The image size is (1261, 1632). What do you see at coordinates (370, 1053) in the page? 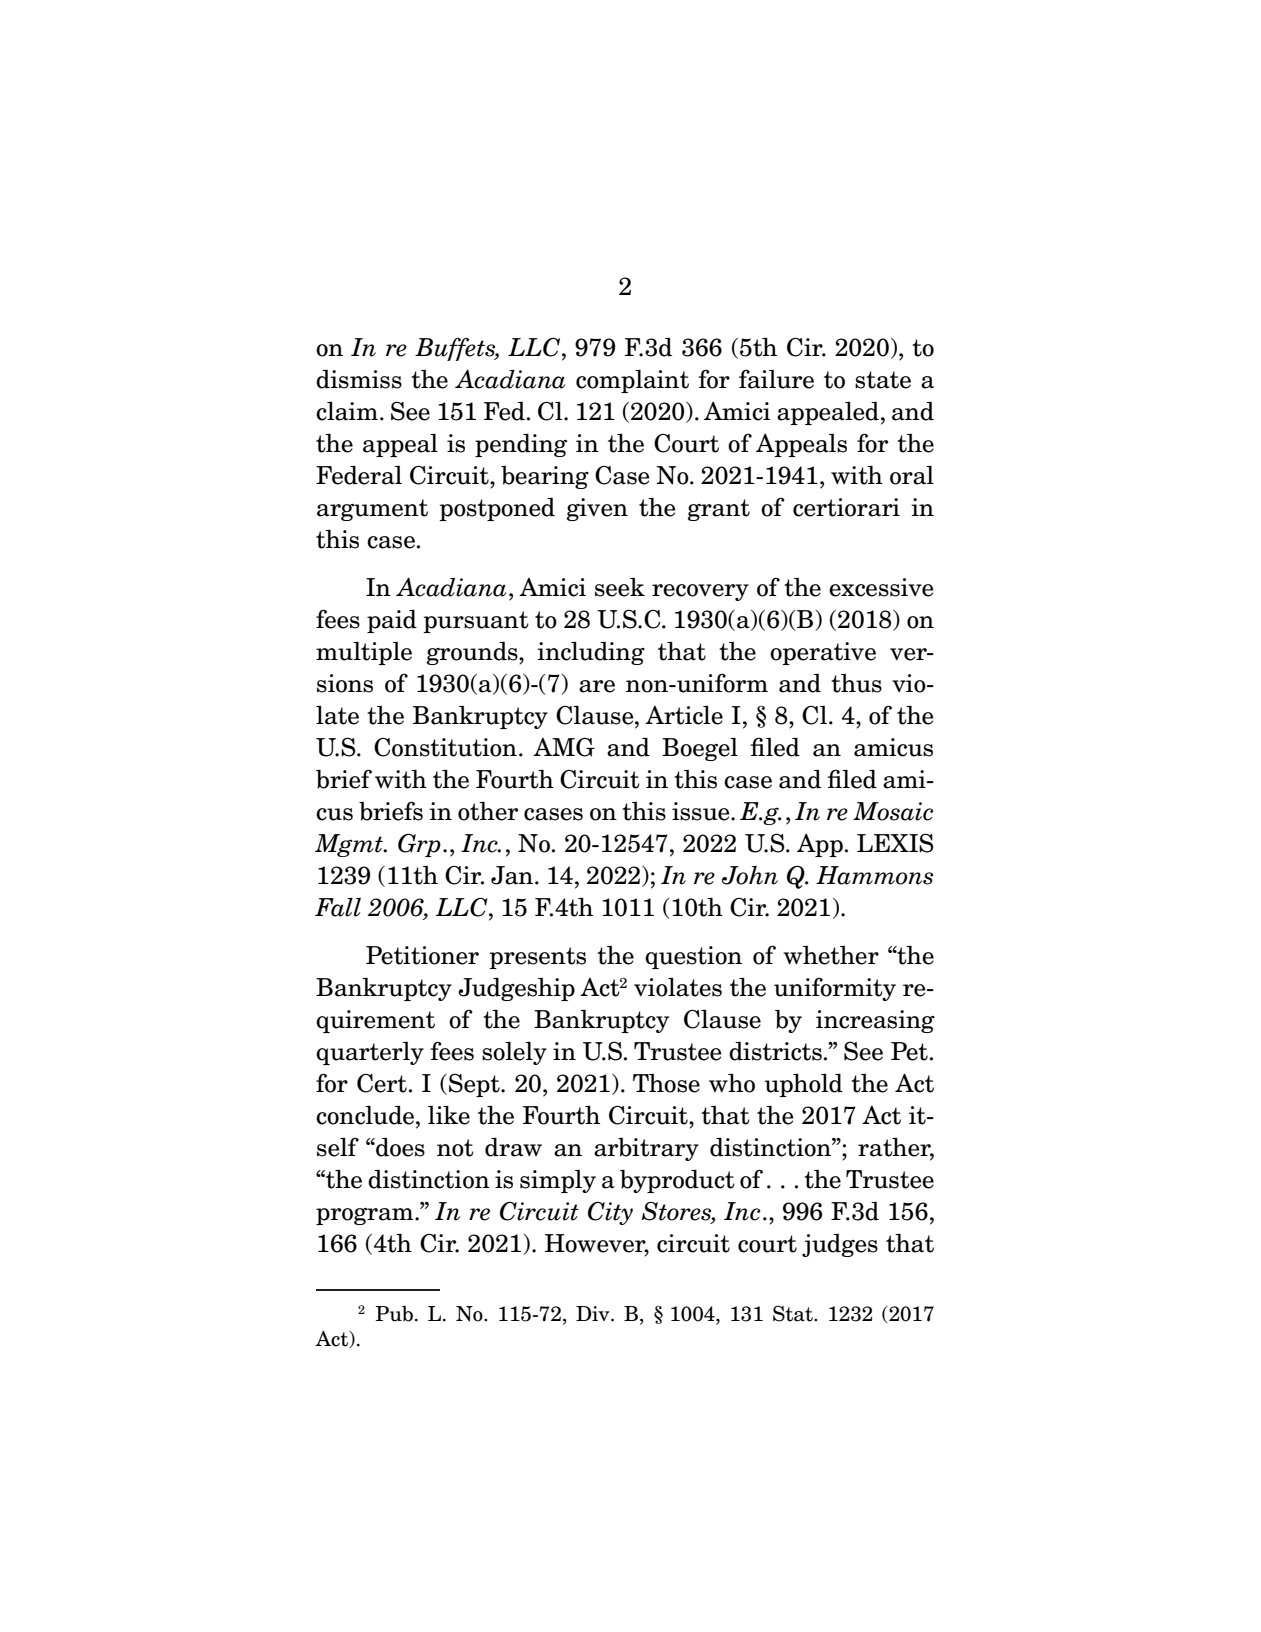
I see `quarterly` at bounding box center [370, 1053].
